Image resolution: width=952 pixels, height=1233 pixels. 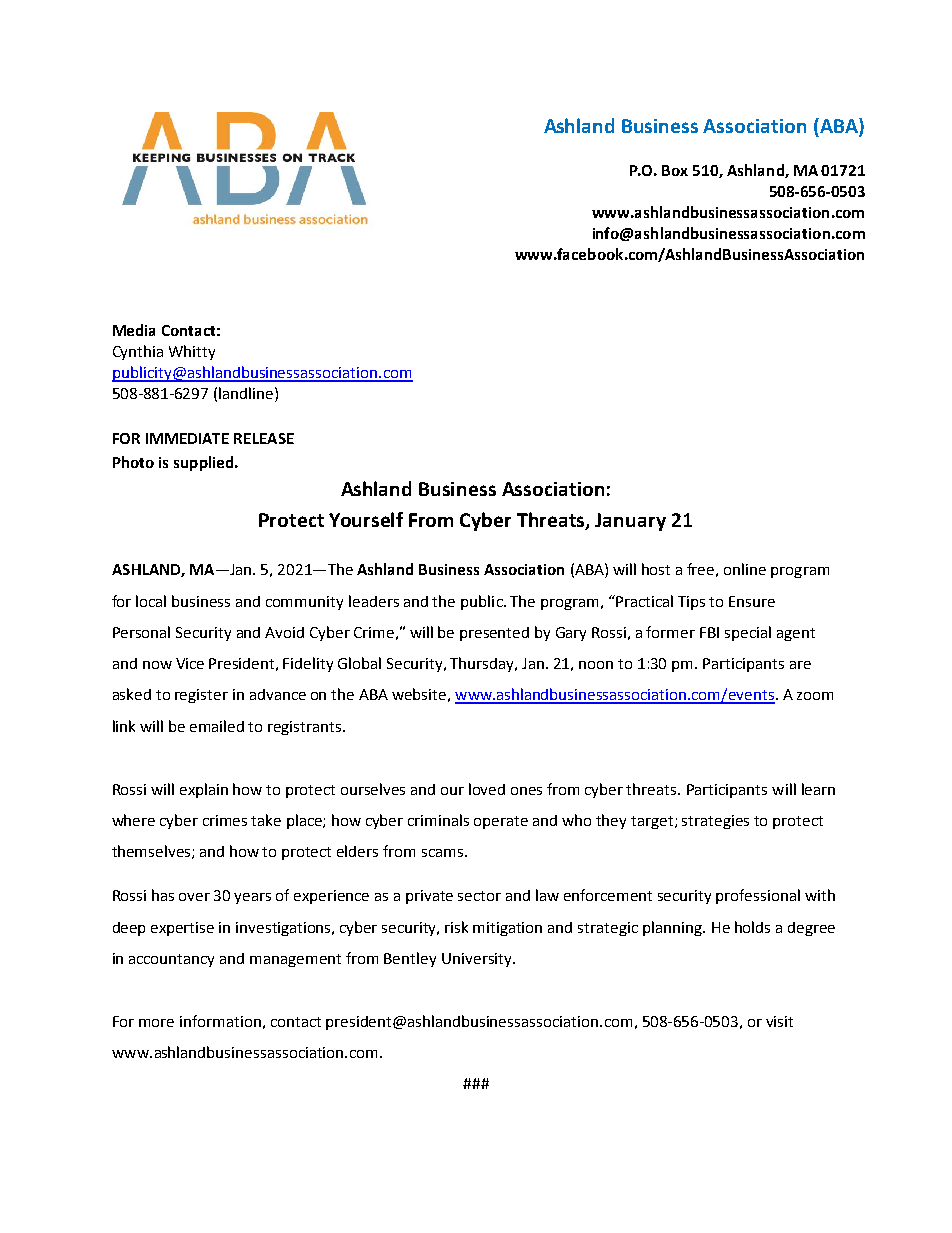 I want to click on Box, so click(x=675, y=170).
